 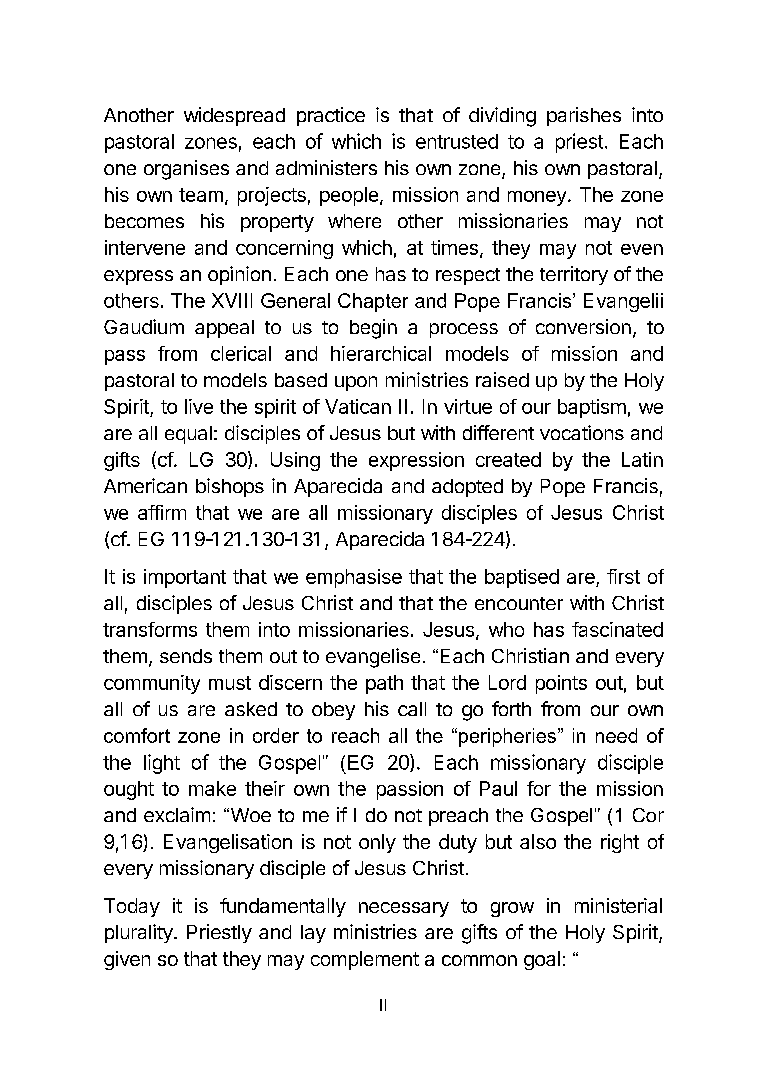 What do you see at coordinates (381, 353) in the screenshot?
I see `hierarchical` at bounding box center [381, 353].
